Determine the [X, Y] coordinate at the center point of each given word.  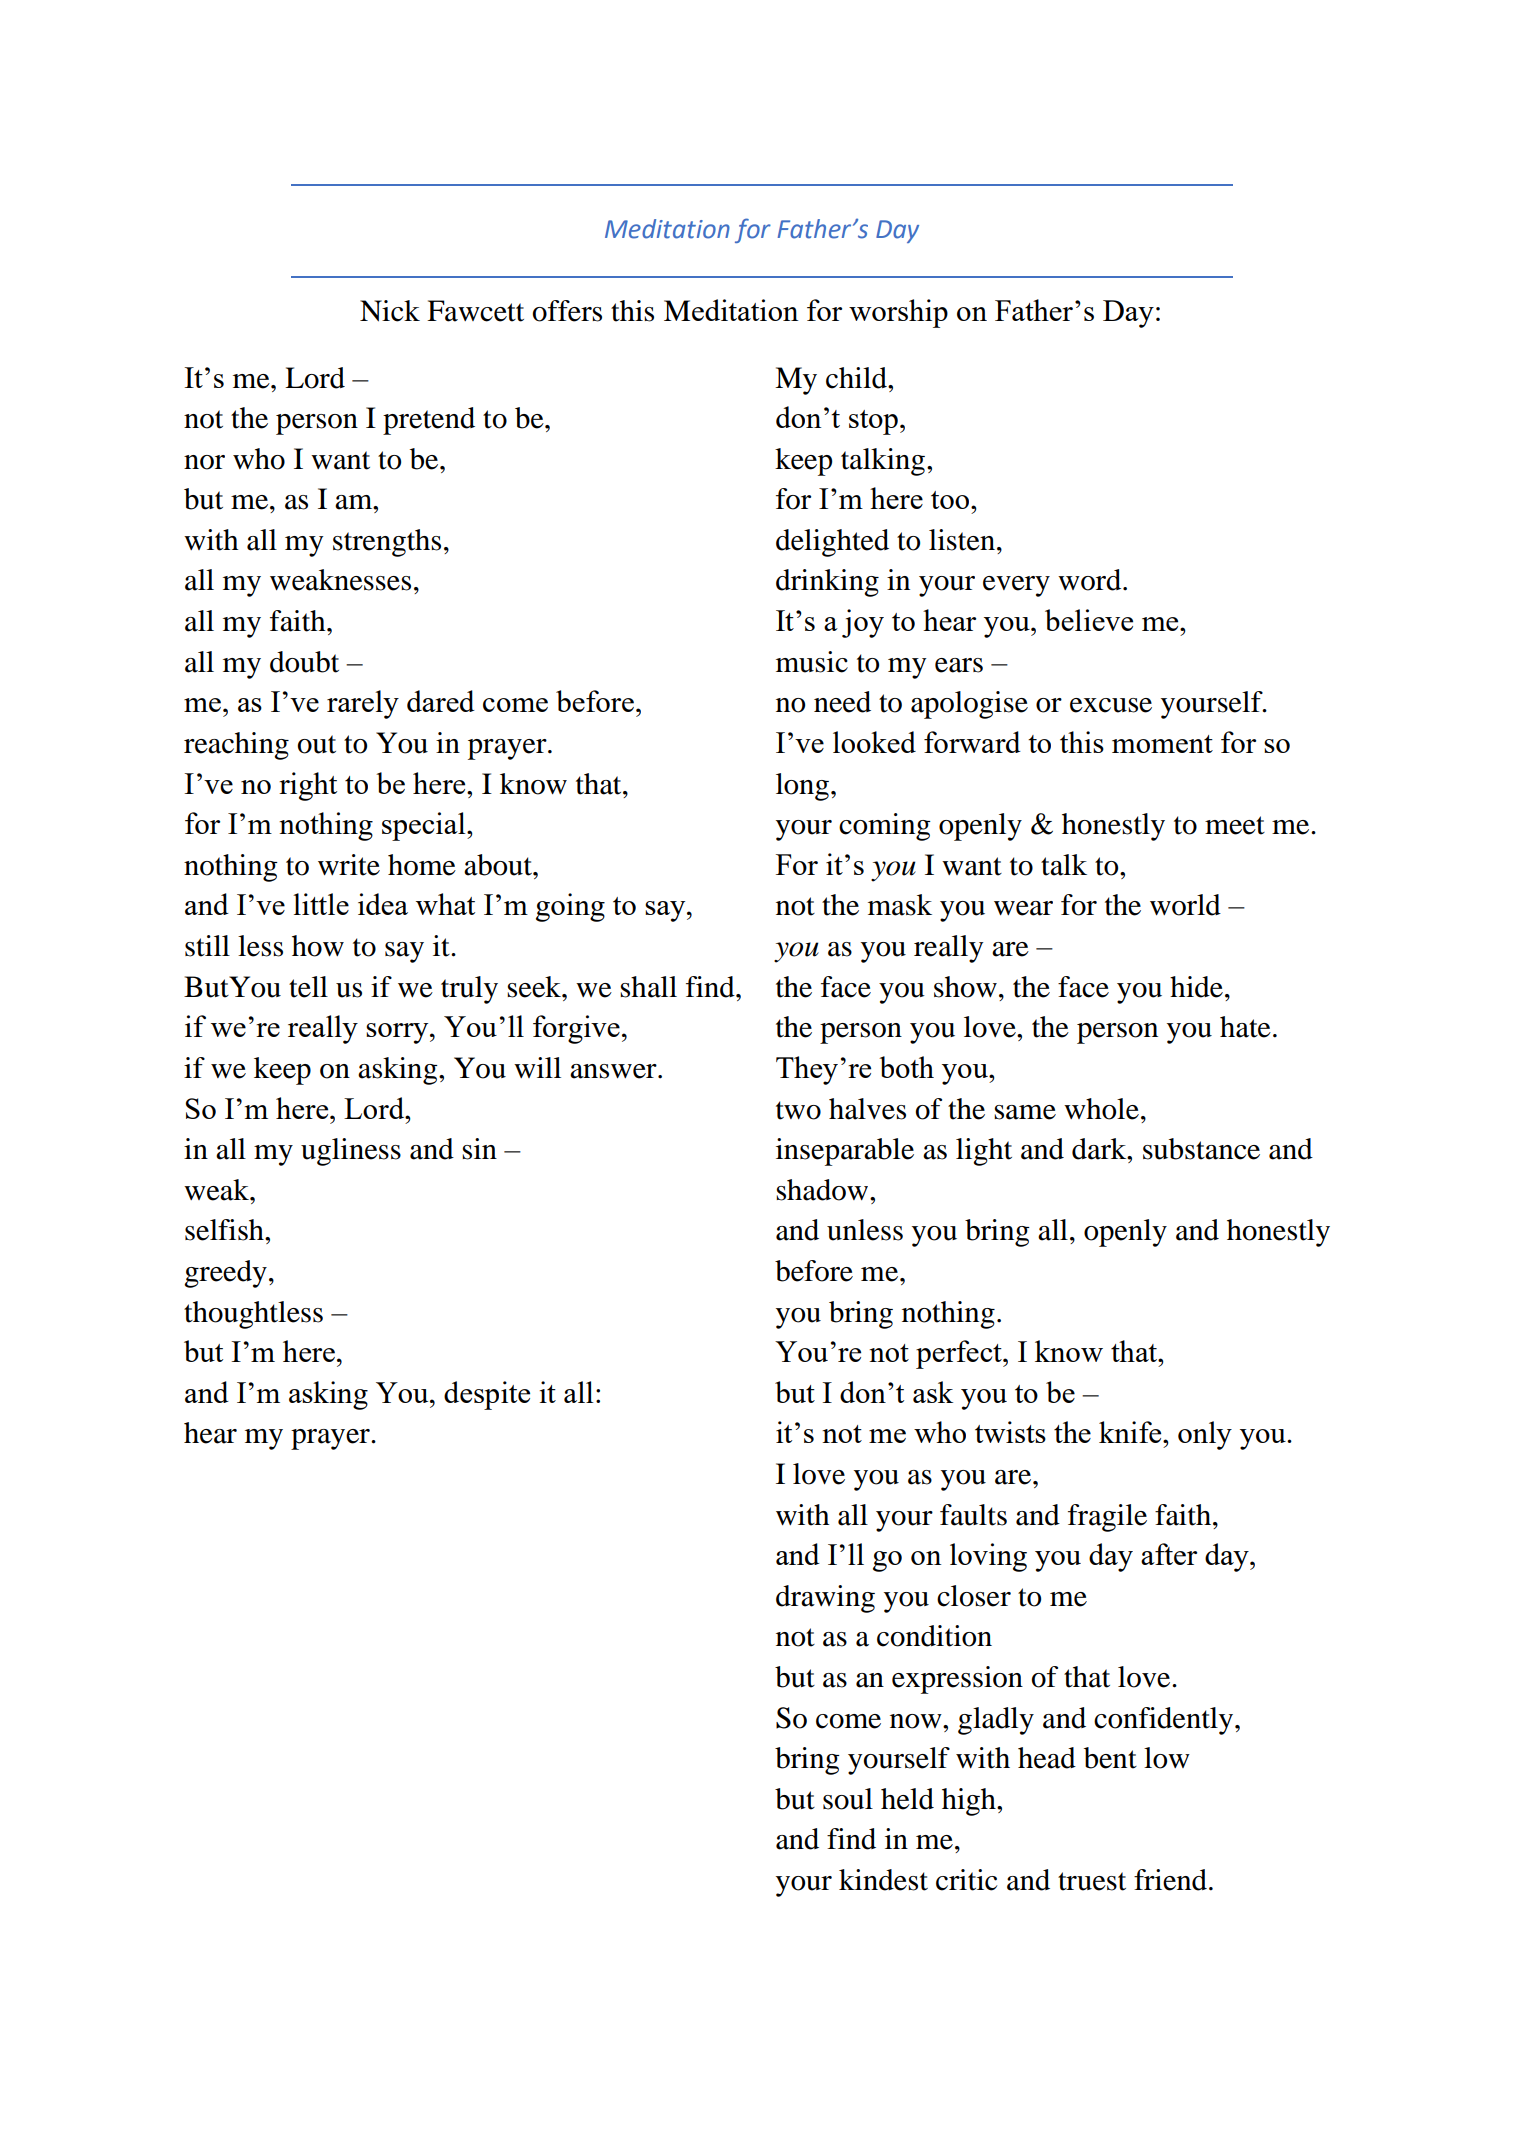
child [857, 378]
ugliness [351, 1152]
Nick [390, 311]
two [798, 1110]
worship [898, 313]
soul [848, 1799]
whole [1101, 1109]
